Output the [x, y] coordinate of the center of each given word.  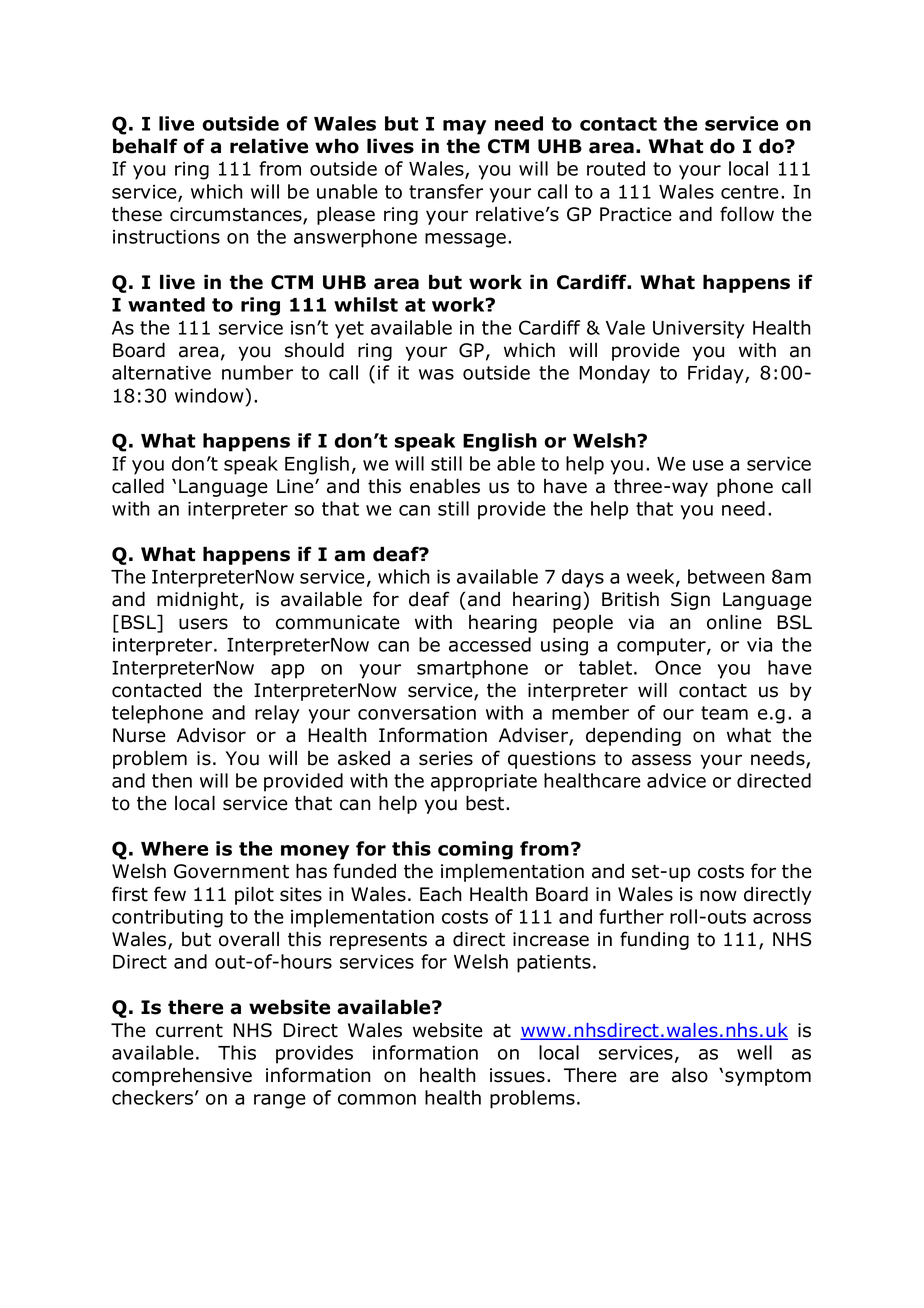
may [464, 127]
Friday [717, 374]
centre [750, 192]
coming [475, 850]
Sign [690, 601]
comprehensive [182, 1077]
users [203, 624]
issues [517, 1075]
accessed [490, 644]
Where [174, 848]
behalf [145, 146]
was [436, 374]
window [210, 395]
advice [676, 780]
